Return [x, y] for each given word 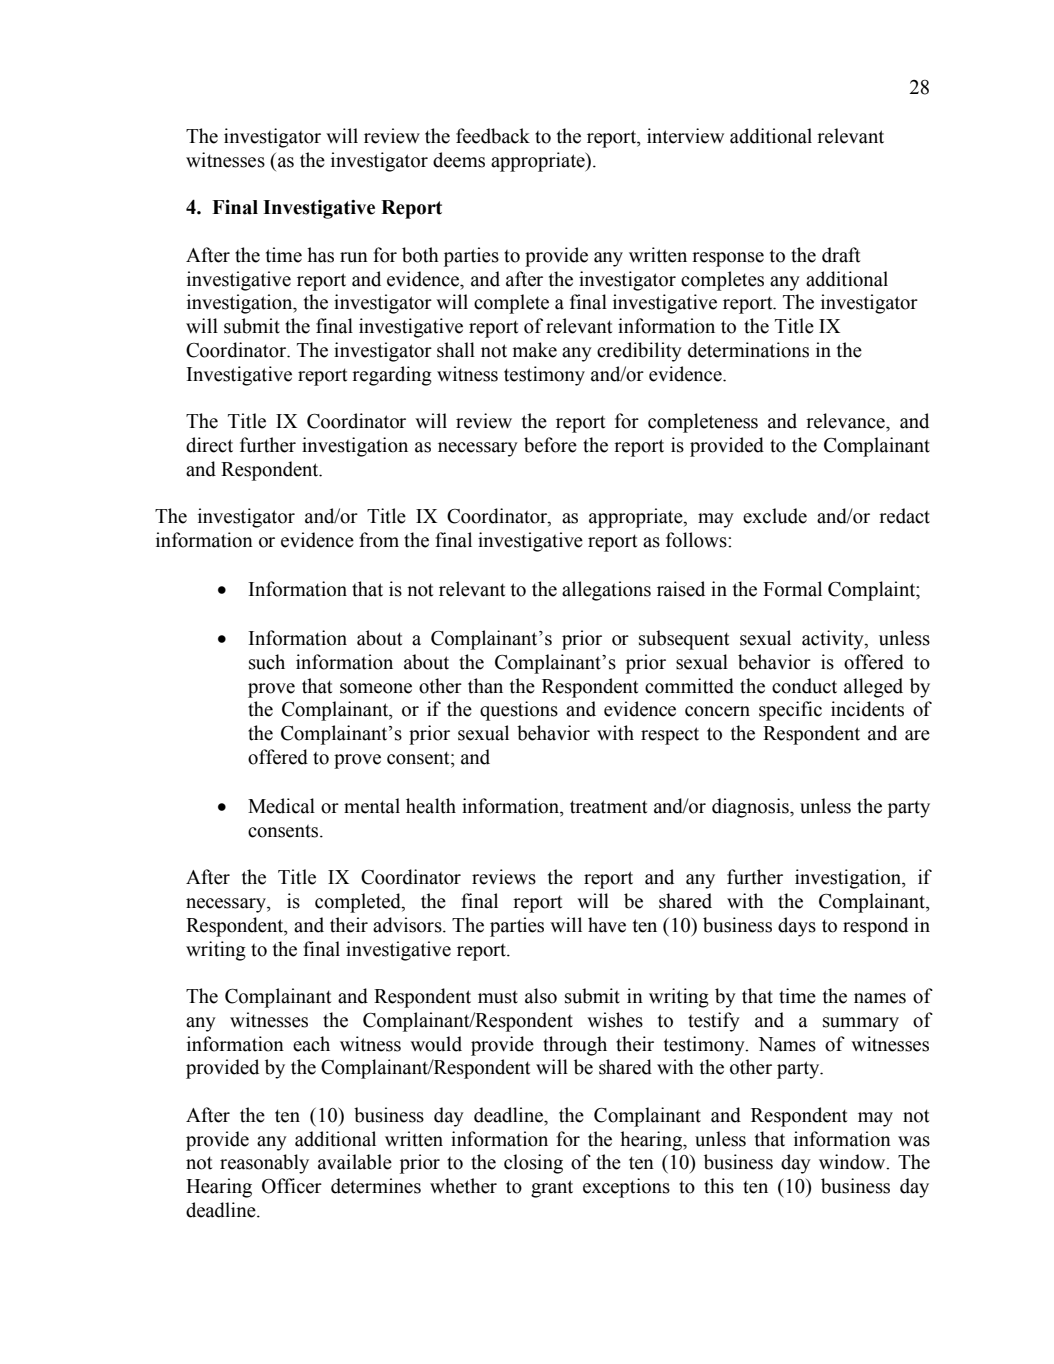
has [320, 255]
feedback [493, 136]
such [267, 662]
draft [841, 255]
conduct [804, 686]
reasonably [264, 1164]
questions [519, 711]
